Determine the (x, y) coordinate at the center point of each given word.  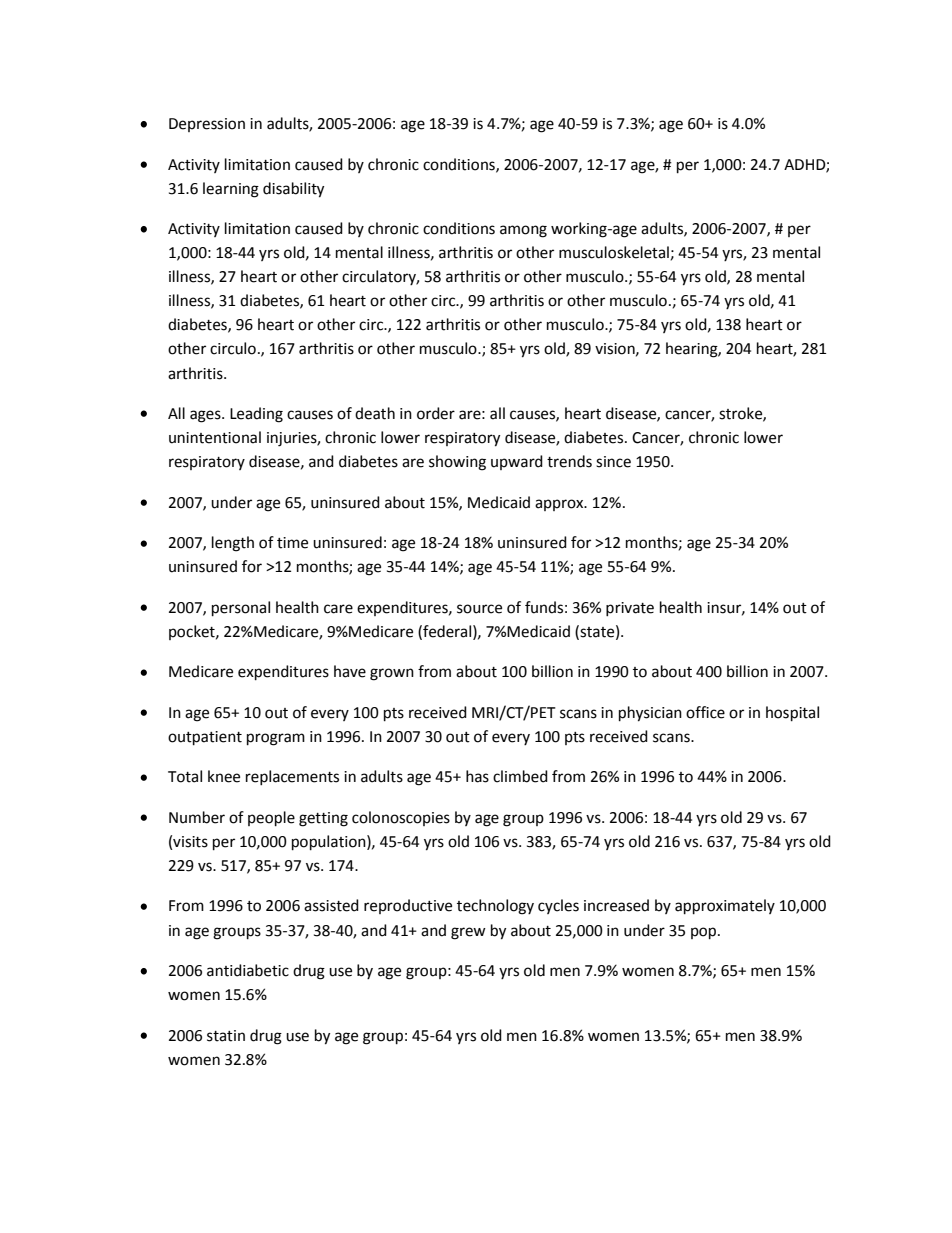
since (613, 462)
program (276, 739)
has (477, 776)
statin (226, 1036)
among (523, 231)
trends (569, 461)
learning (231, 190)
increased (616, 905)
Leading (256, 415)
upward (517, 462)
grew (468, 933)
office (705, 712)
